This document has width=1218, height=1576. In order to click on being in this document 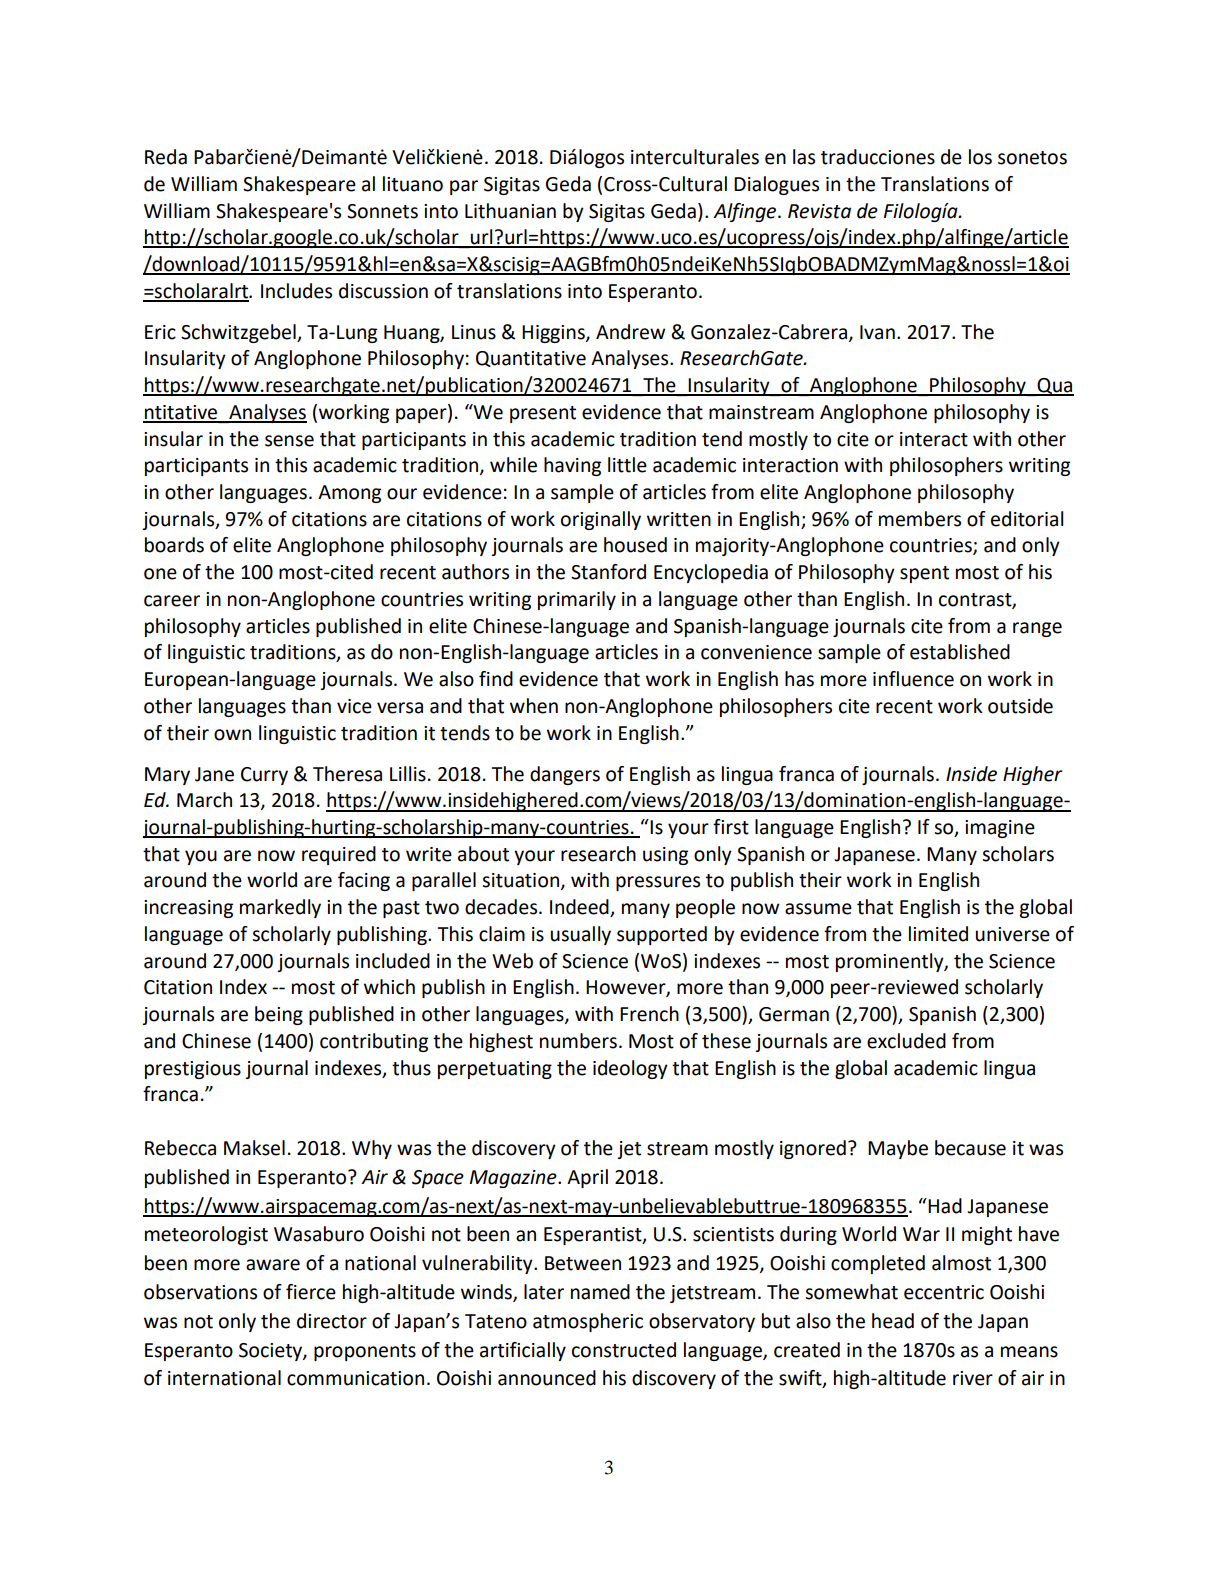, I will do `click(279, 1015)`.
